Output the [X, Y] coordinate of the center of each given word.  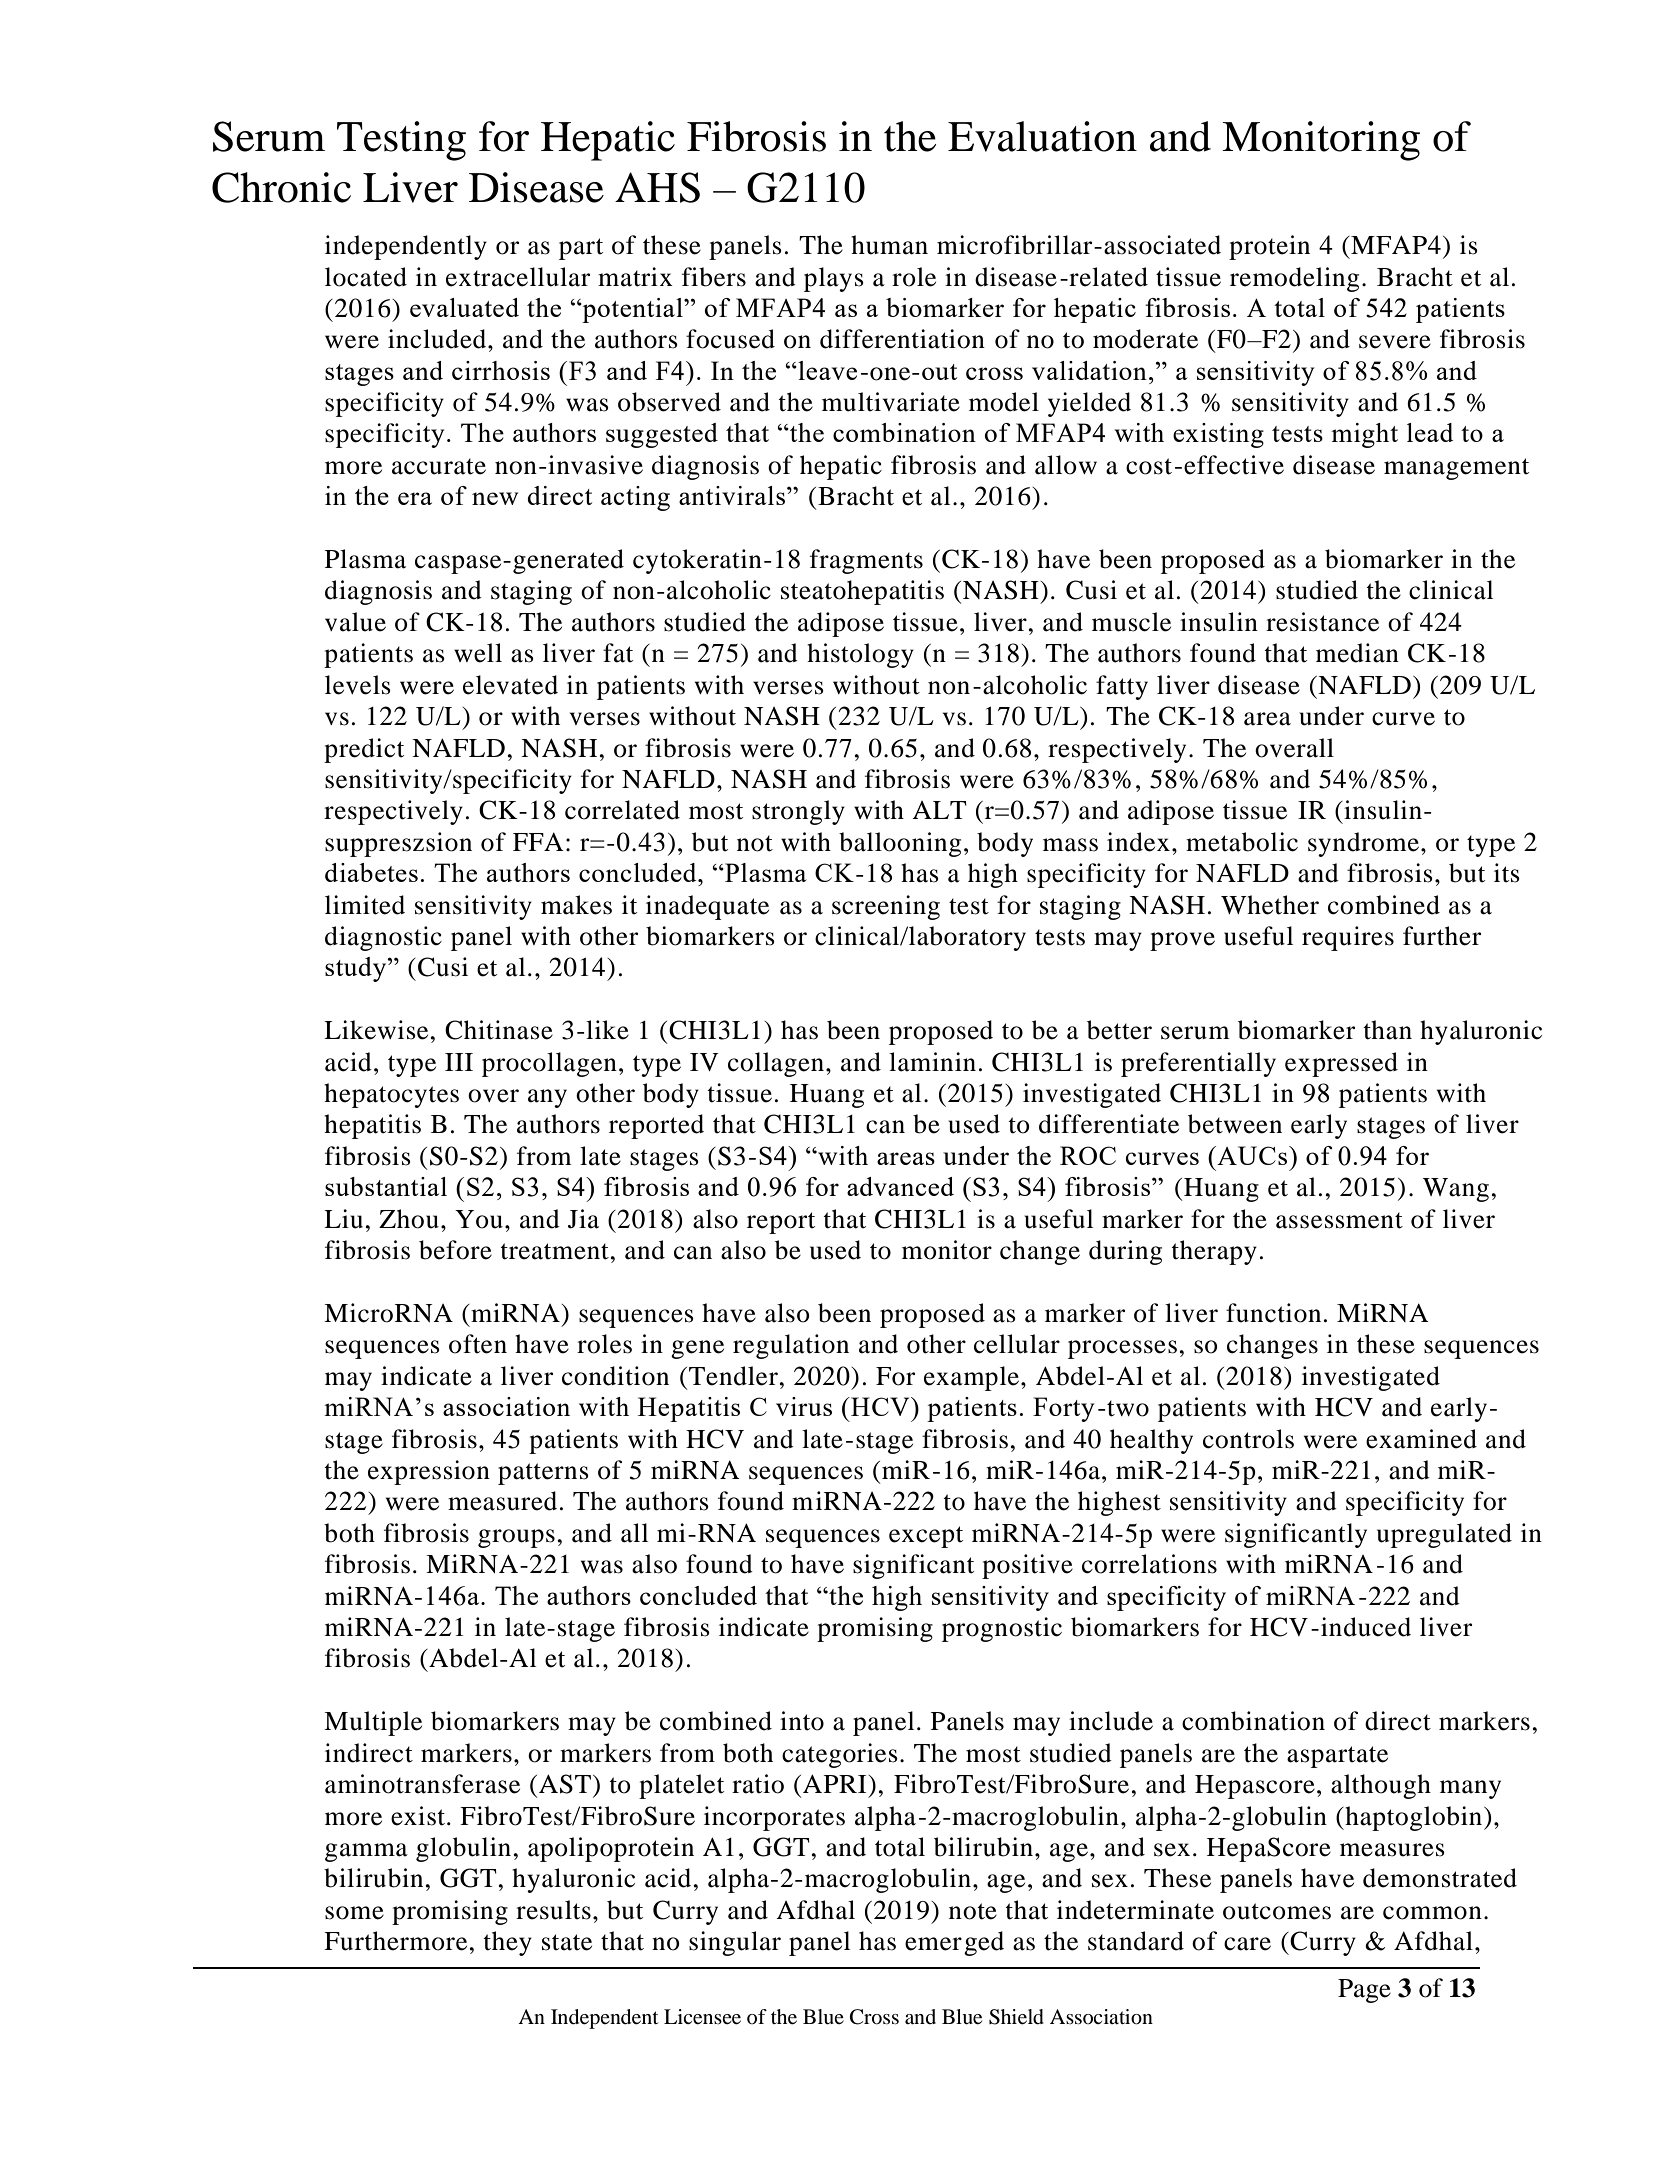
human [889, 245]
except [926, 1537]
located [366, 277]
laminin [932, 1062]
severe [1395, 342]
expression [429, 1472]
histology [860, 655]
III [459, 1062]
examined [1421, 1439]
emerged [954, 1943]
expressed [1341, 1064]
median [1357, 653]
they [507, 1943]
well [478, 653]
